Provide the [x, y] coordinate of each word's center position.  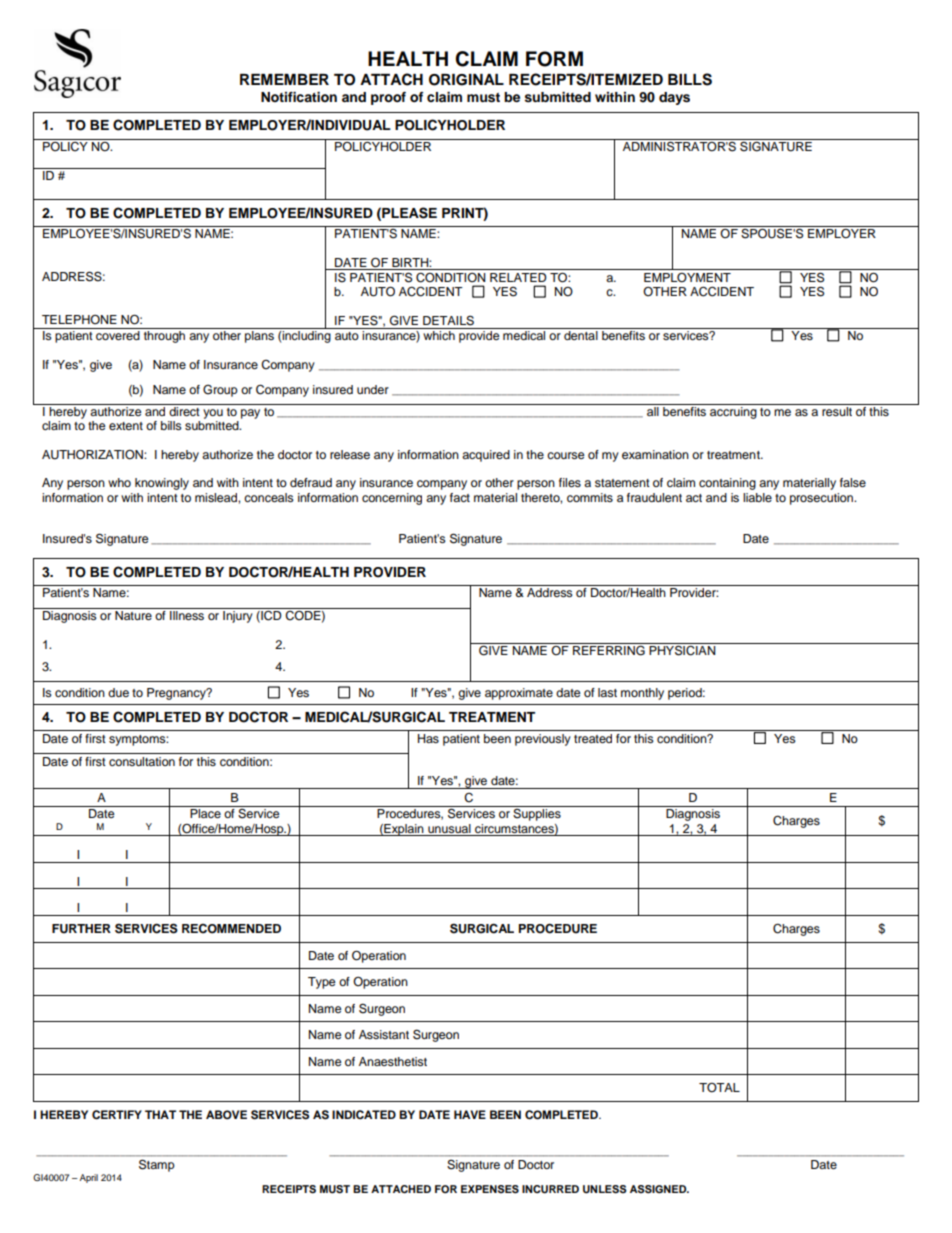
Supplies [537, 813]
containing [727, 484]
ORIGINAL [466, 80]
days [674, 98]
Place [205, 813]
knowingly [162, 484]
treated [593, 738]
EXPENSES [490, 1189]
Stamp [157, 1165]
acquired [486, 456]
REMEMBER [284, 79]
